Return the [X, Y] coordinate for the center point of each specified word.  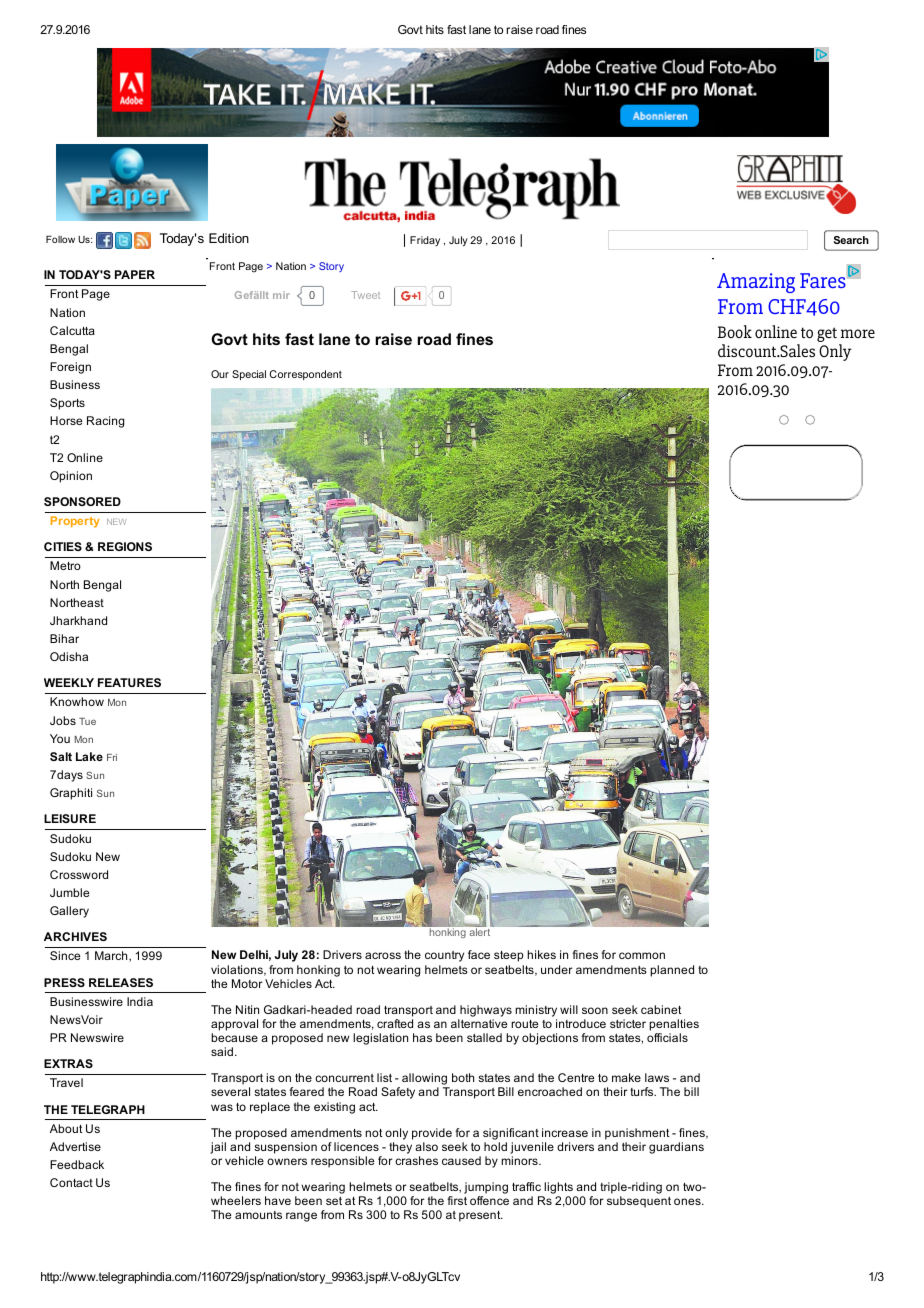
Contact [71, 1182]
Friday [425, 241]
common [642, 955]
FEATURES [129, 682]
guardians [676, 1148]
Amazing [756, 283]
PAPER [135, 274]
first [457, 1200]
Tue [87, 721]
